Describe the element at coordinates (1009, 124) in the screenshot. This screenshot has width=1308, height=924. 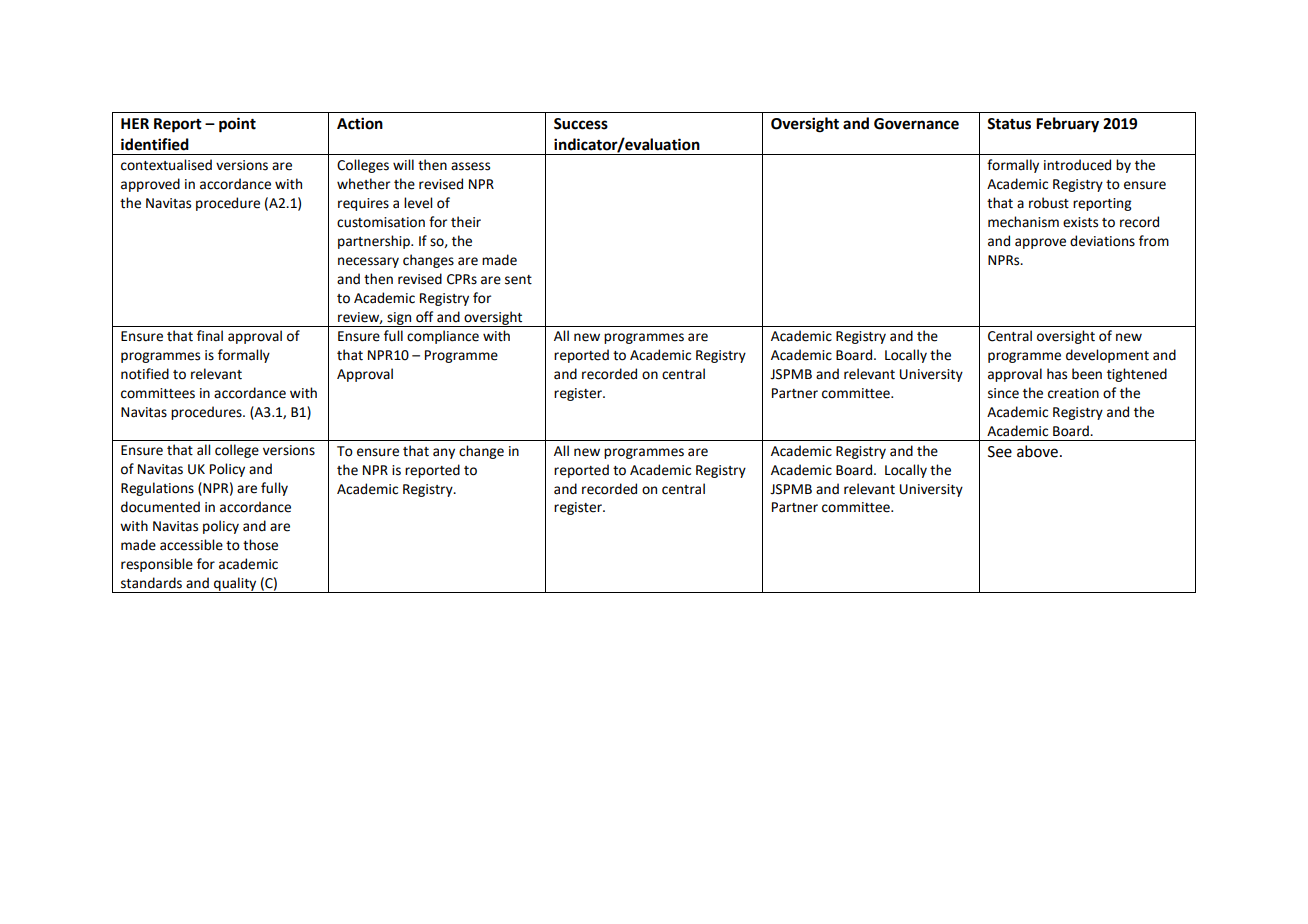
I see `Status` at that location.
